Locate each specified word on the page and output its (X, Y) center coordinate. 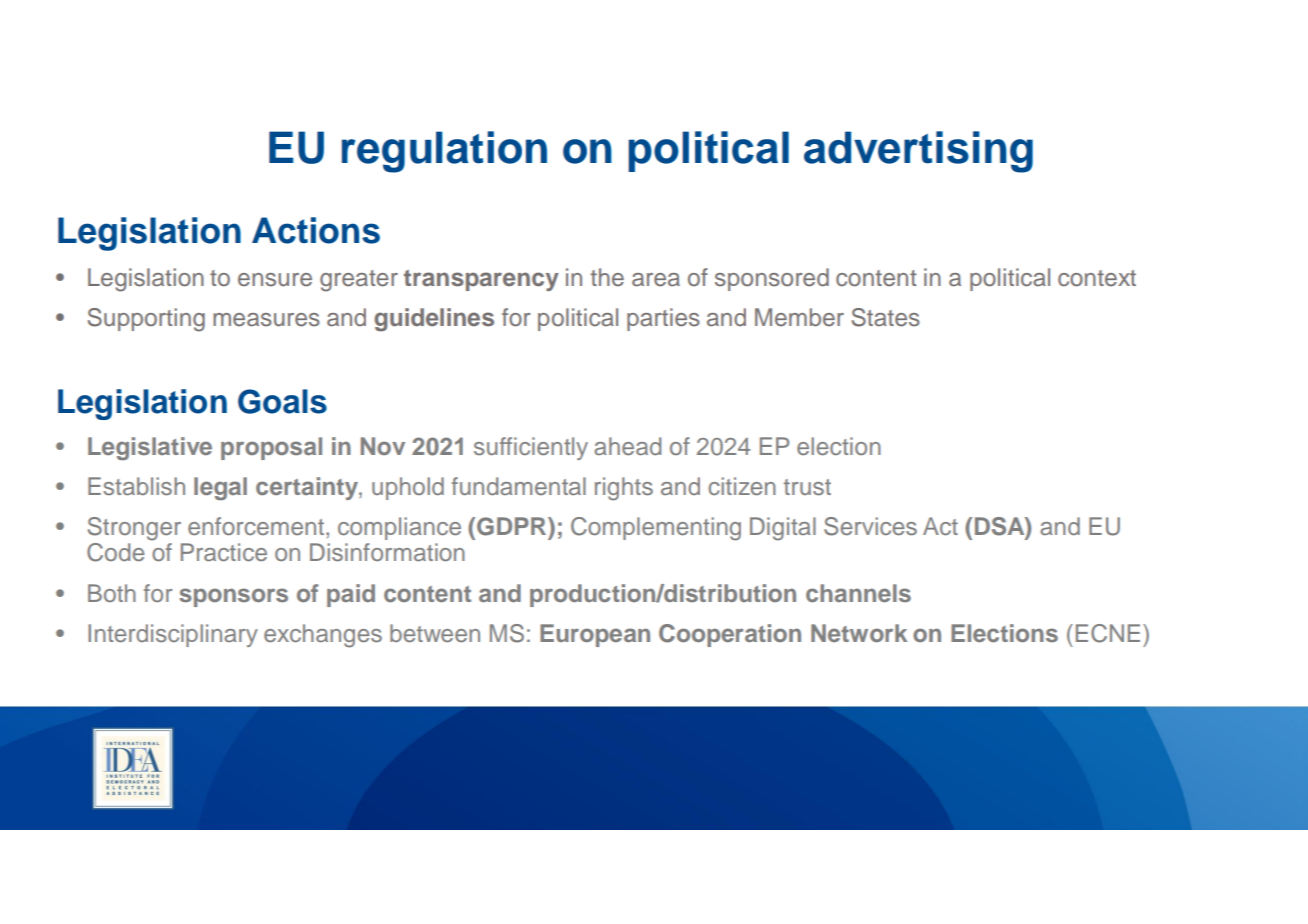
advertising (918, 152)
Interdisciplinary (173, 635)
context (1097, 278)
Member (799, 317)
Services (870, 526)
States (886, 317)
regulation (444, 152)
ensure (275, 280)
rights (624, 489)
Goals (282, 401)
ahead (627, 446)
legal (220, 488)
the (607, 277)
